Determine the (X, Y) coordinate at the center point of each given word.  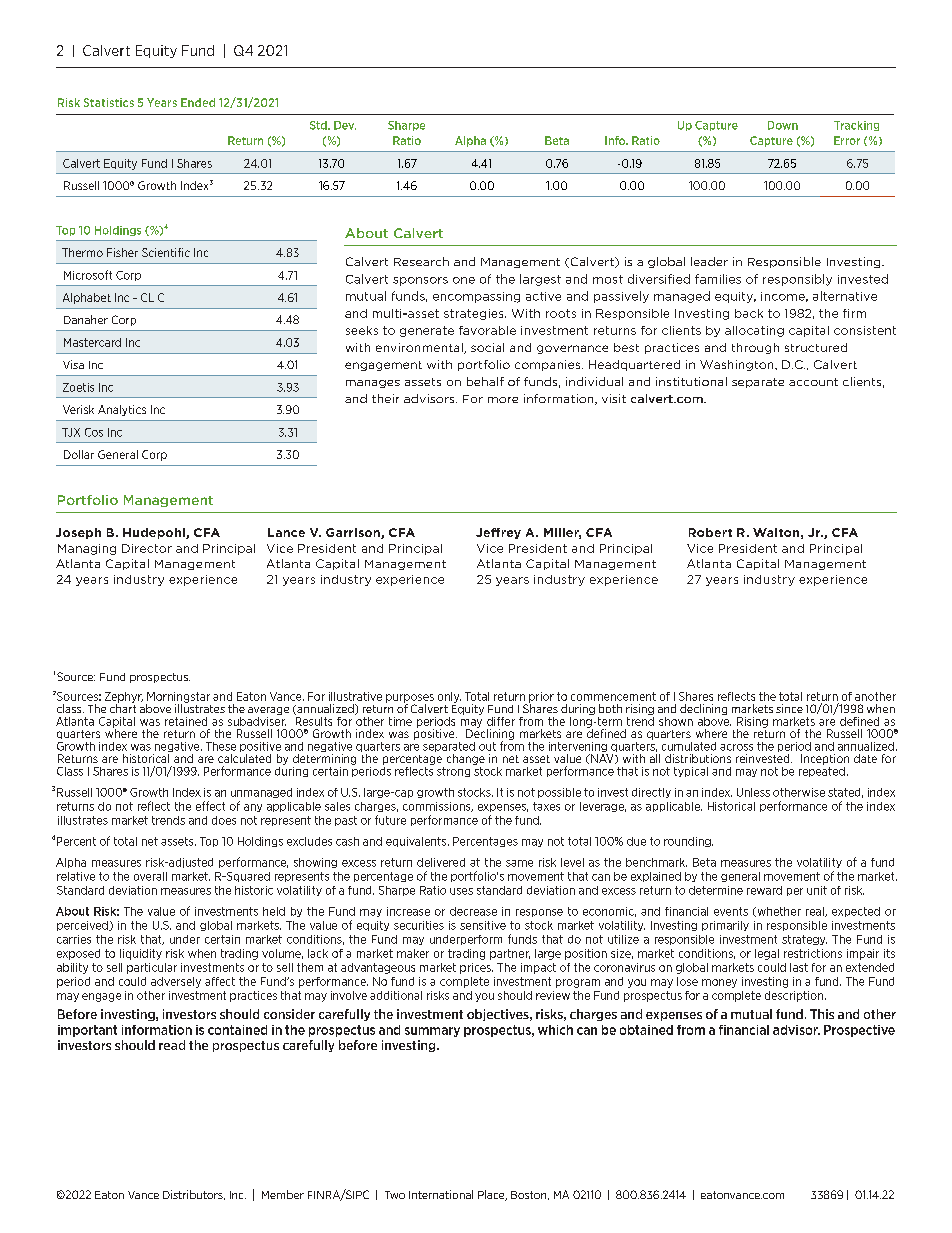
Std (319, 125)
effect (210, 806)
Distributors (194, 1195)
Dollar (79, 454)
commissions (438, 807)
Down (783, 125)
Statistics (109, 102)
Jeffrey (498, 533)
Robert (710, 532)
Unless (753, 792)
